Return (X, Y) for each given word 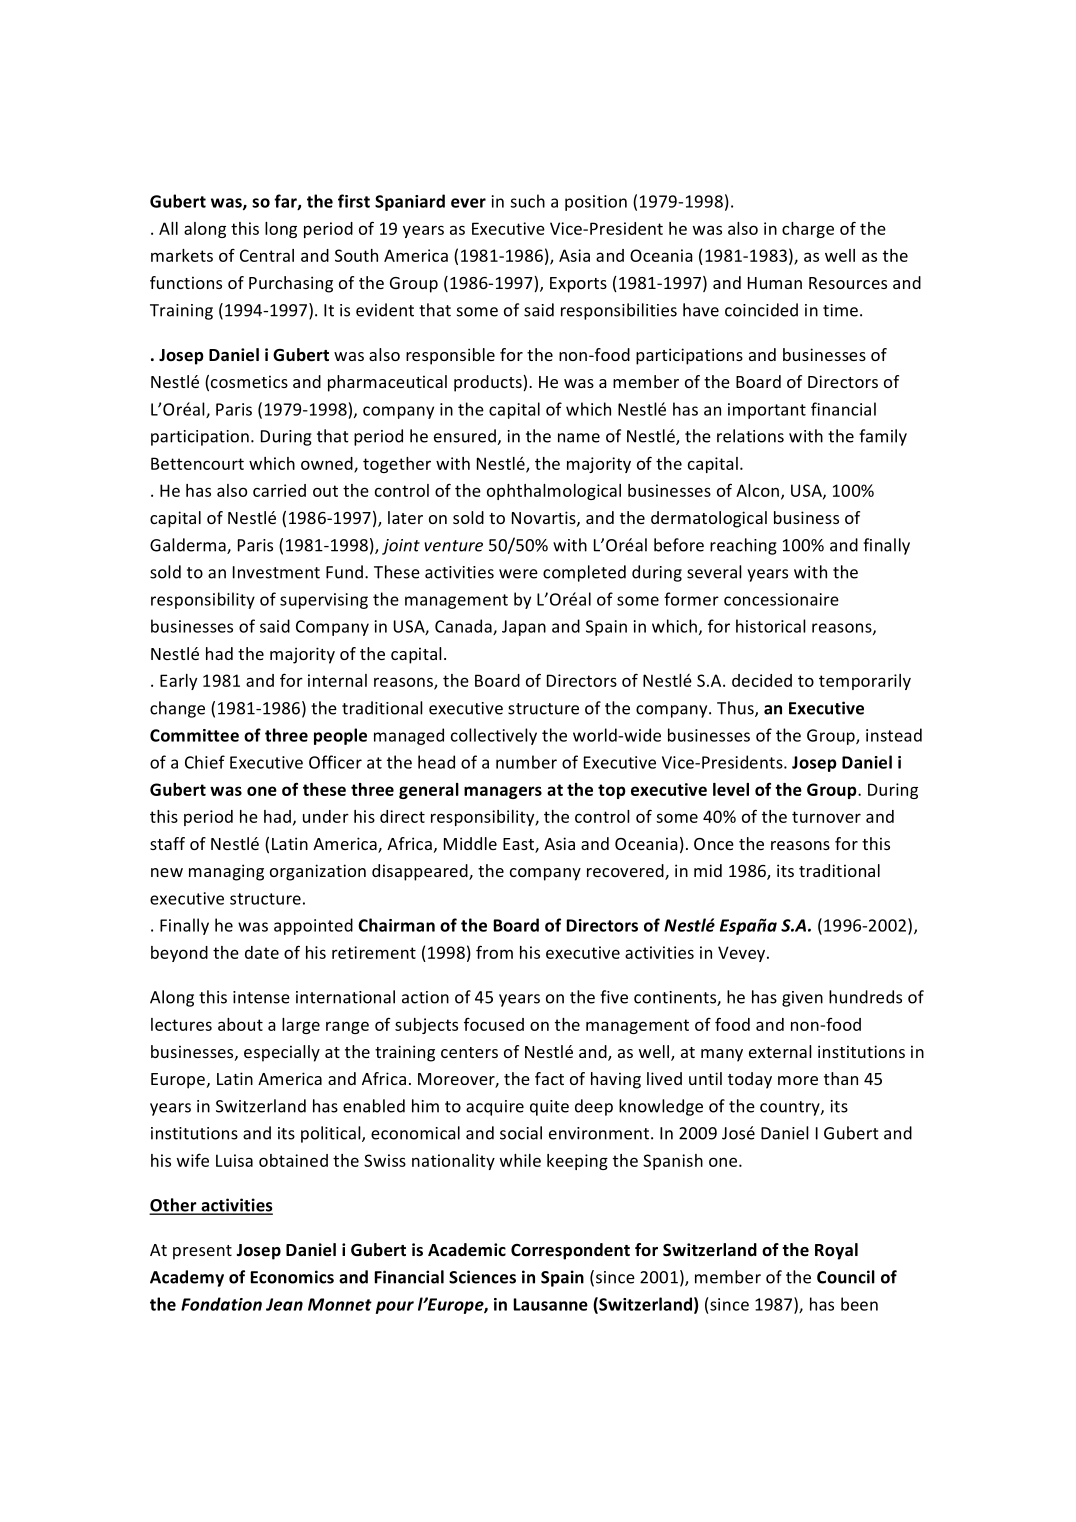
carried (279, 490)
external (780, 1051)
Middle (470, 843)
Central (267, 255)
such (527, 201)
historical (771, 626)
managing (226, 872)
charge (808, 230)
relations (750, 436)
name (579, 438)
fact (549, 1078)
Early (178, 682)
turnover (826, 817)
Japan (524, 628)
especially (282, 1053)
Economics (292, 1277)
